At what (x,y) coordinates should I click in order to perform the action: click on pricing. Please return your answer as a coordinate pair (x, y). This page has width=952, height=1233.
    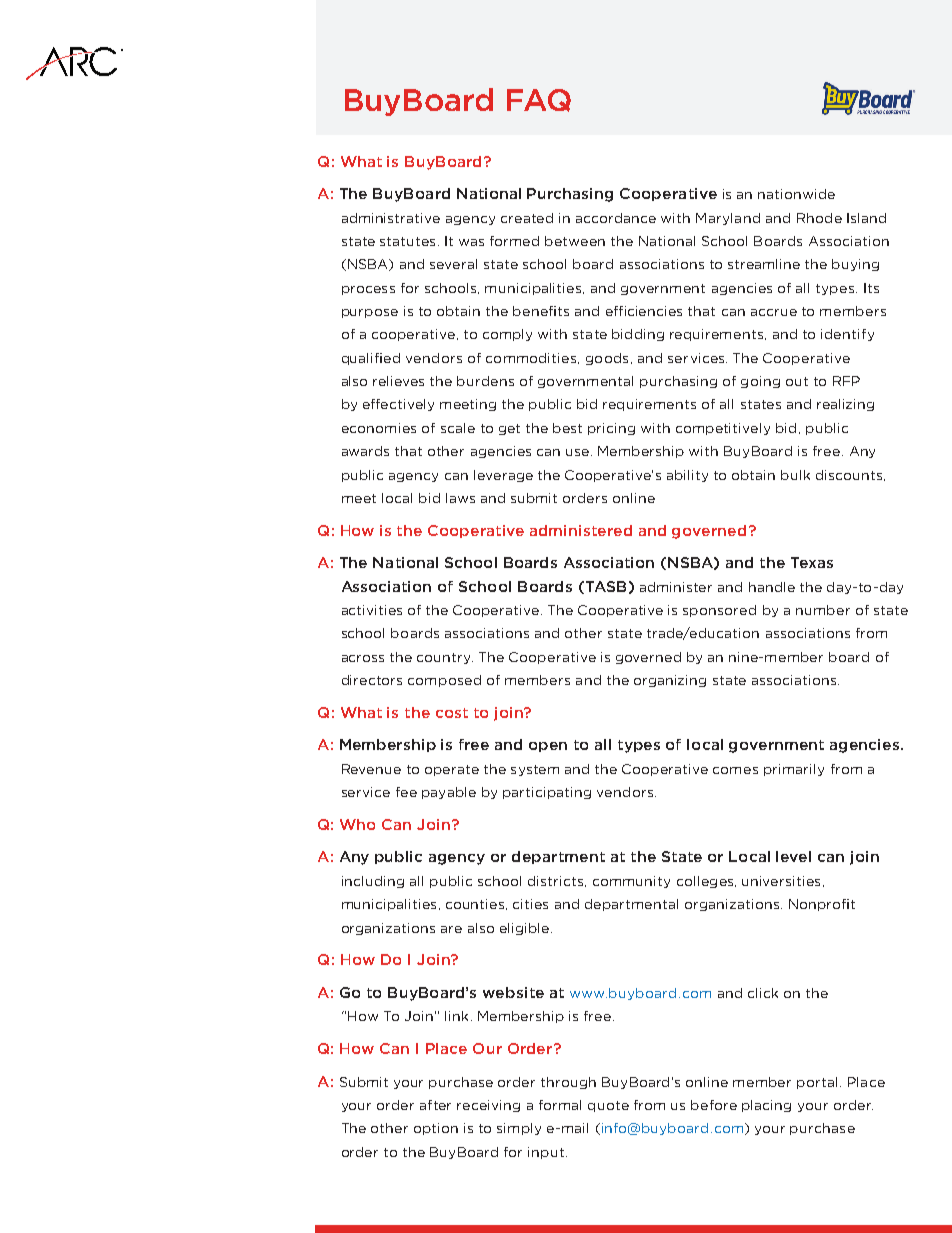
    Looking at the image, I should click on (611, 429).
